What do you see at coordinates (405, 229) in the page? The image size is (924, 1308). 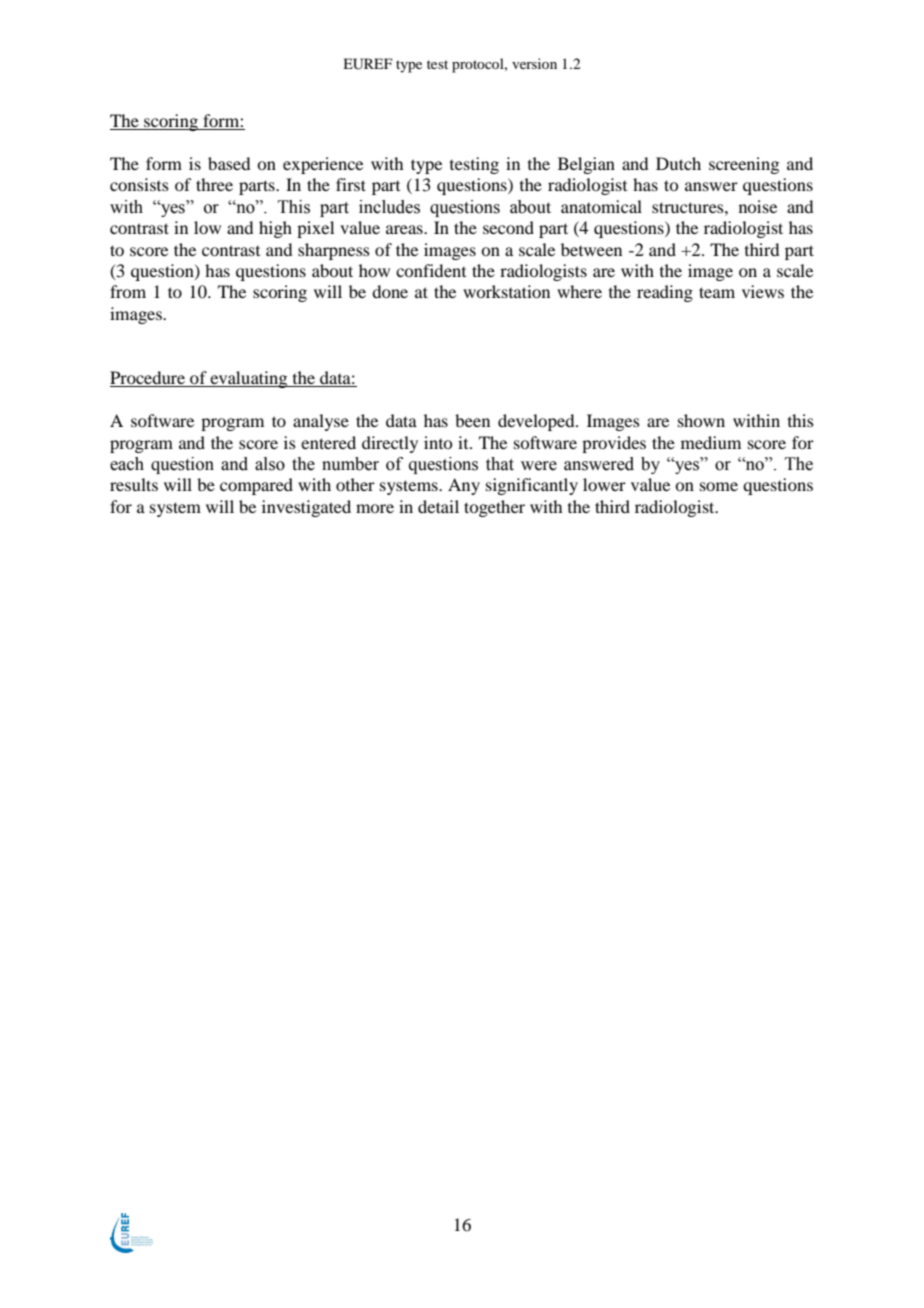 I see `areas` at bounding box center [405, 229].
